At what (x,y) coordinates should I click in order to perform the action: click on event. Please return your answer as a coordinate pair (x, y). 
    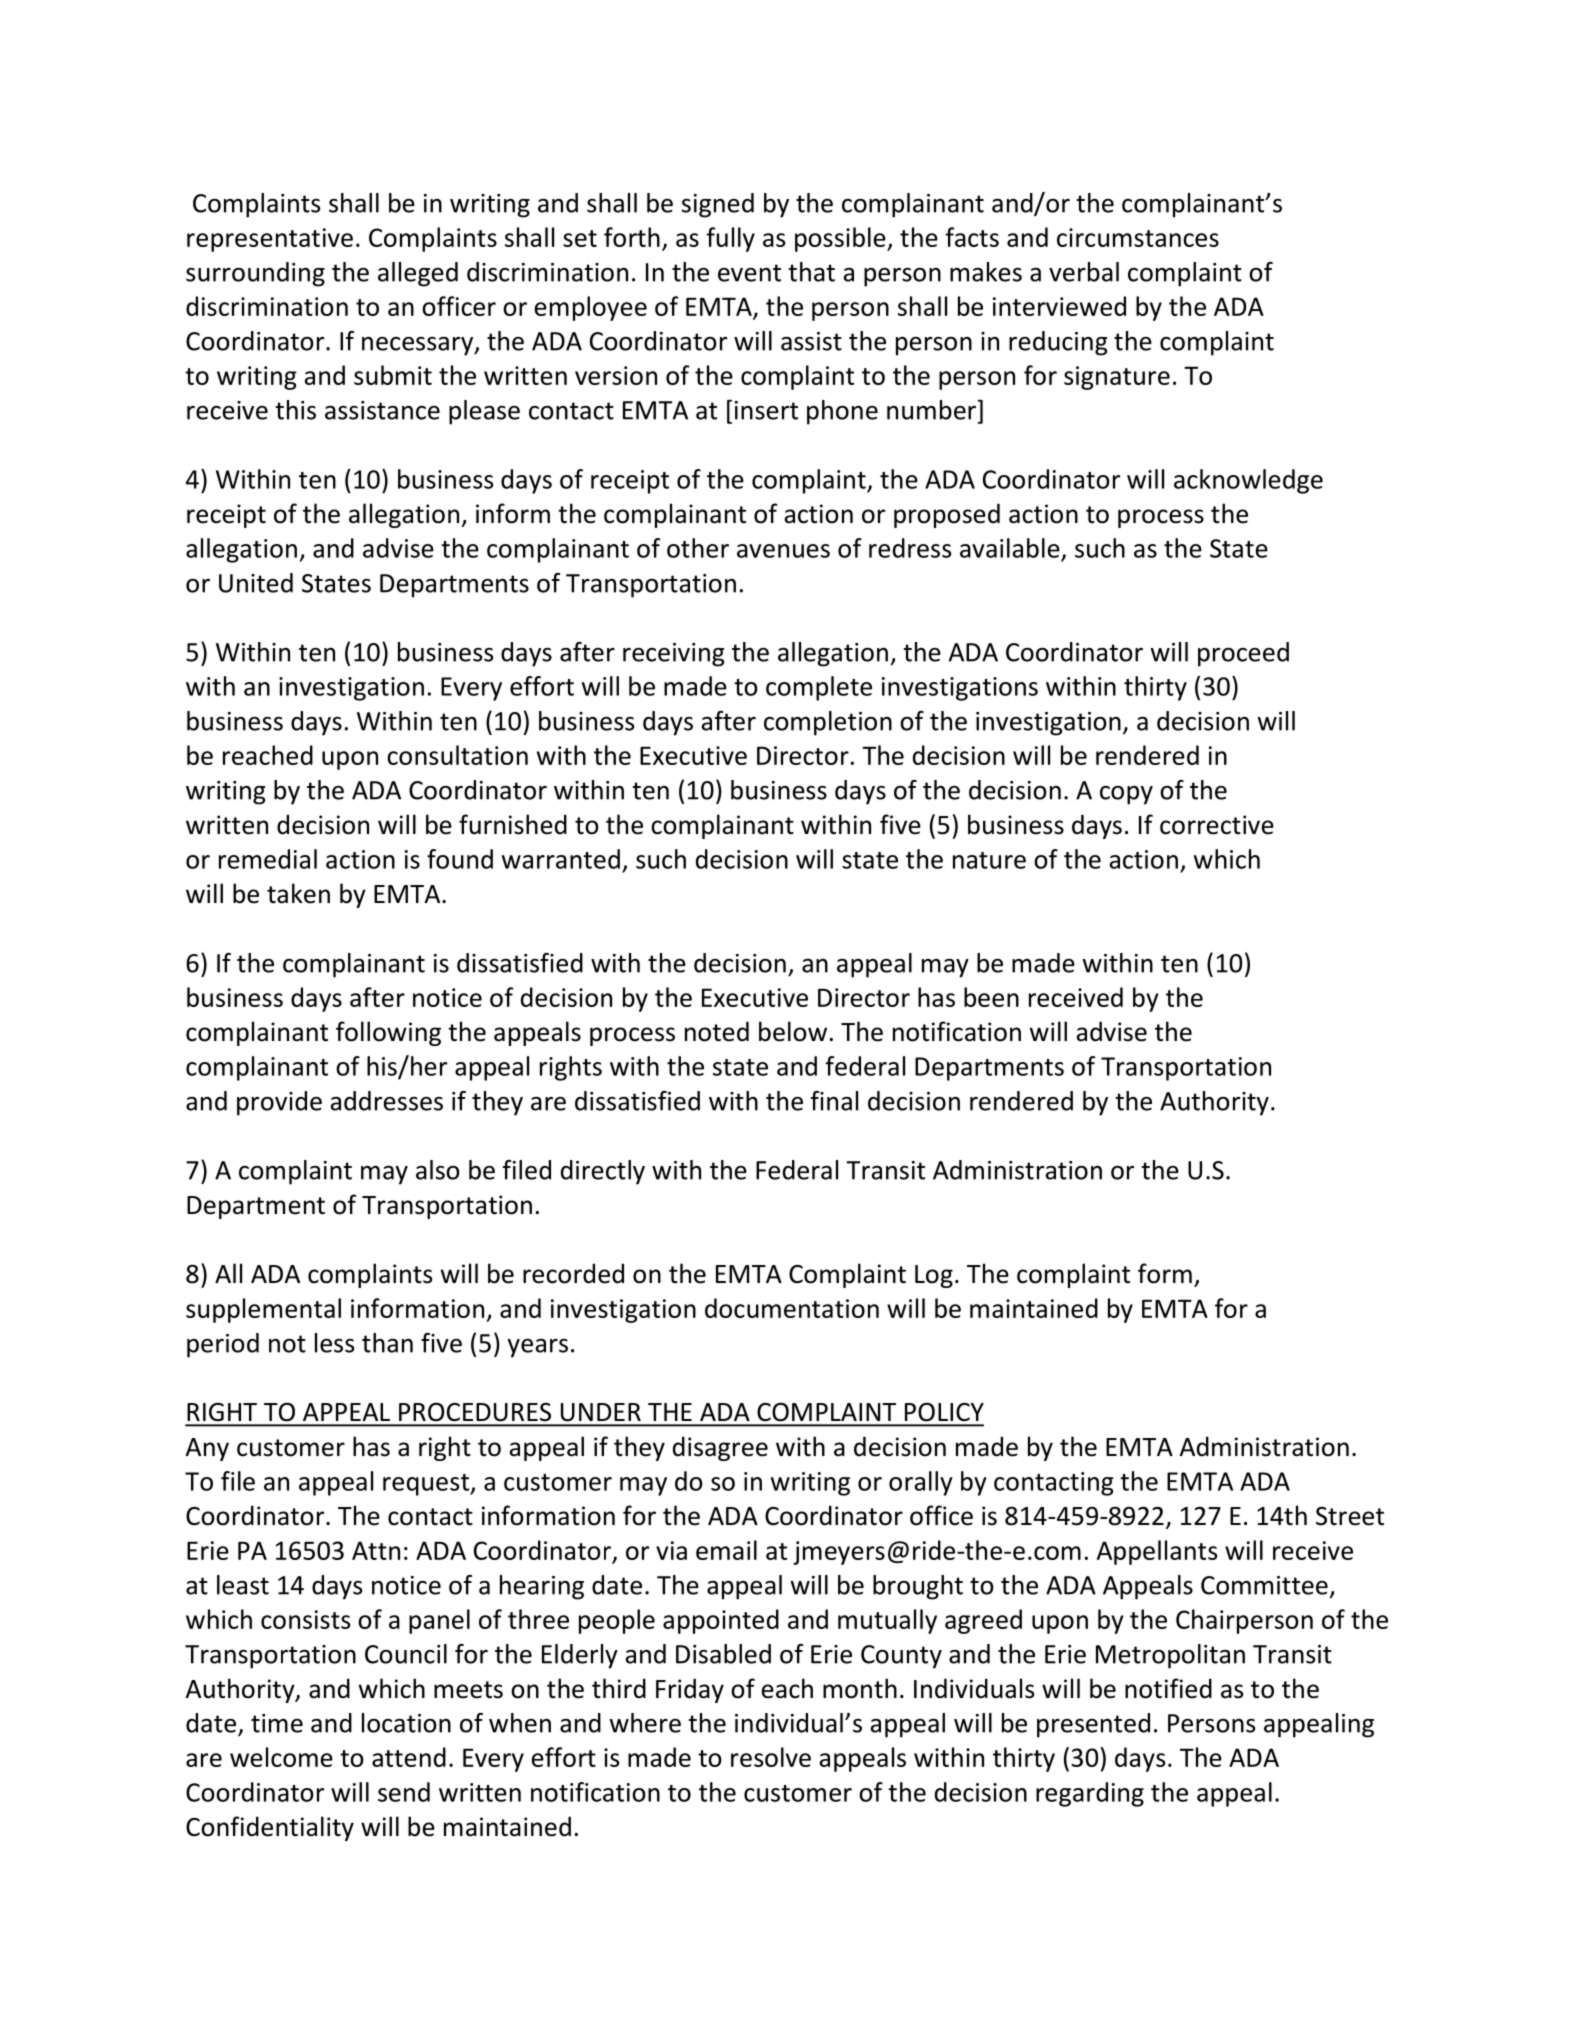
    Looking at the image, I should click on (749, 273).
